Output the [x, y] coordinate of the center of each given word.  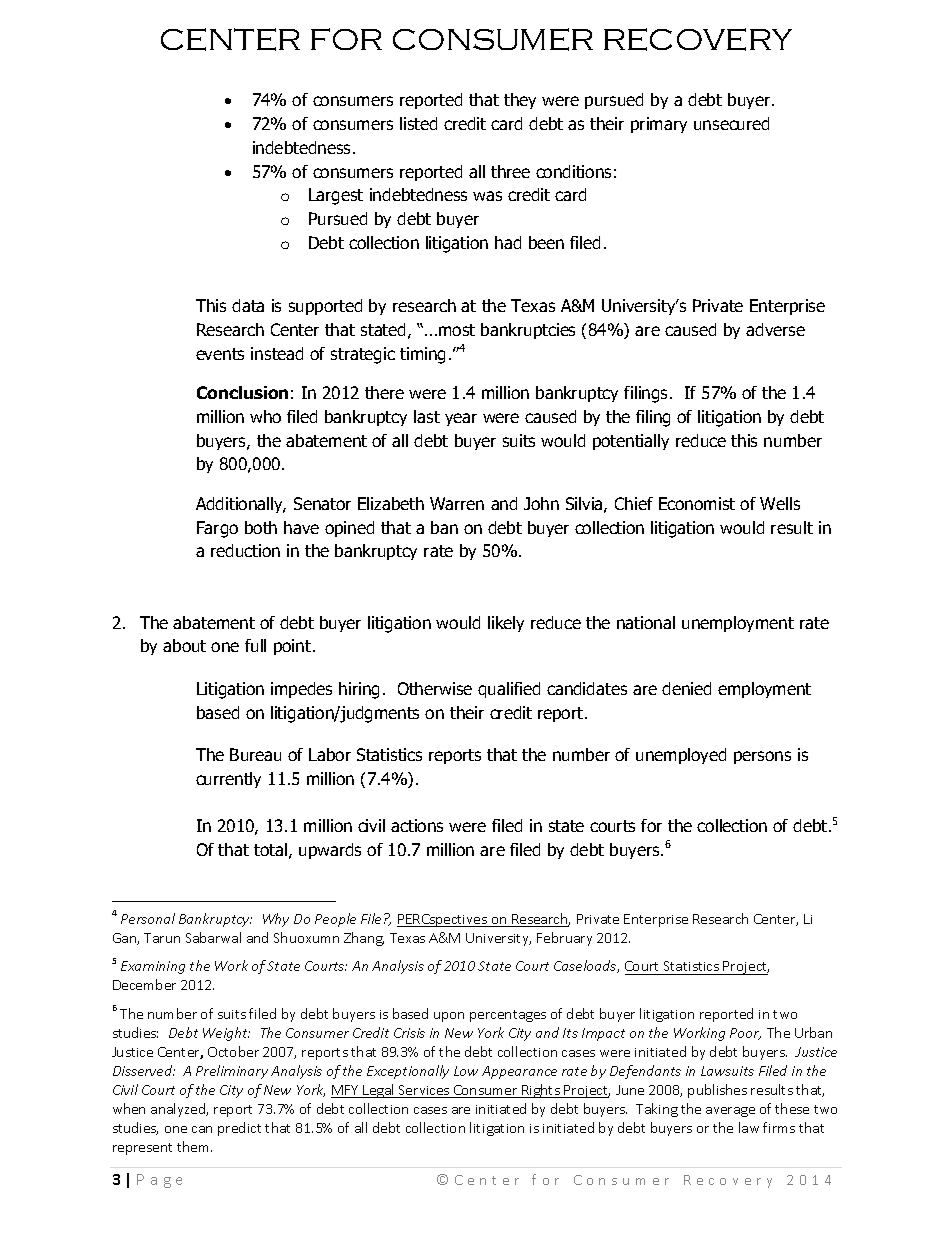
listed [418, 123]
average [730, 1112]
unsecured [731, 123]
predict [239, 1129]
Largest [336, 196]
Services [424, 1091]
